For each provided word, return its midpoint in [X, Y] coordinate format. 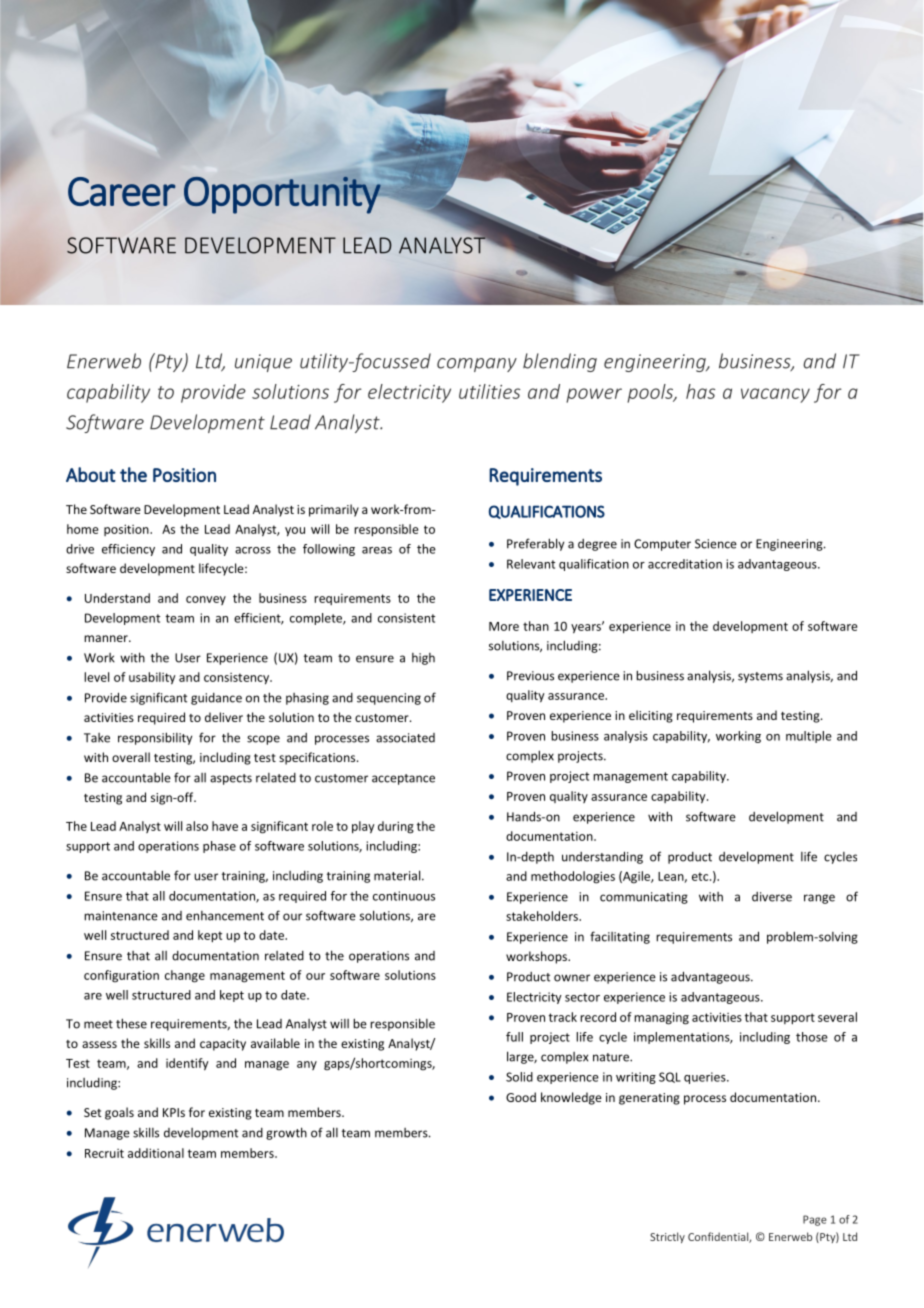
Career [122, 191]
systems [760, 677]
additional [156, 1153]
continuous [404, 896]
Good [521, 1097]
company [477, 365]
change [185, 976]
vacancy [775, 395]
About [91, 474]
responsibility [155, 738]
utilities [489, 391]
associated [405, 738]
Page [815, 1220]
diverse [772, 897]
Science [716, 544]
